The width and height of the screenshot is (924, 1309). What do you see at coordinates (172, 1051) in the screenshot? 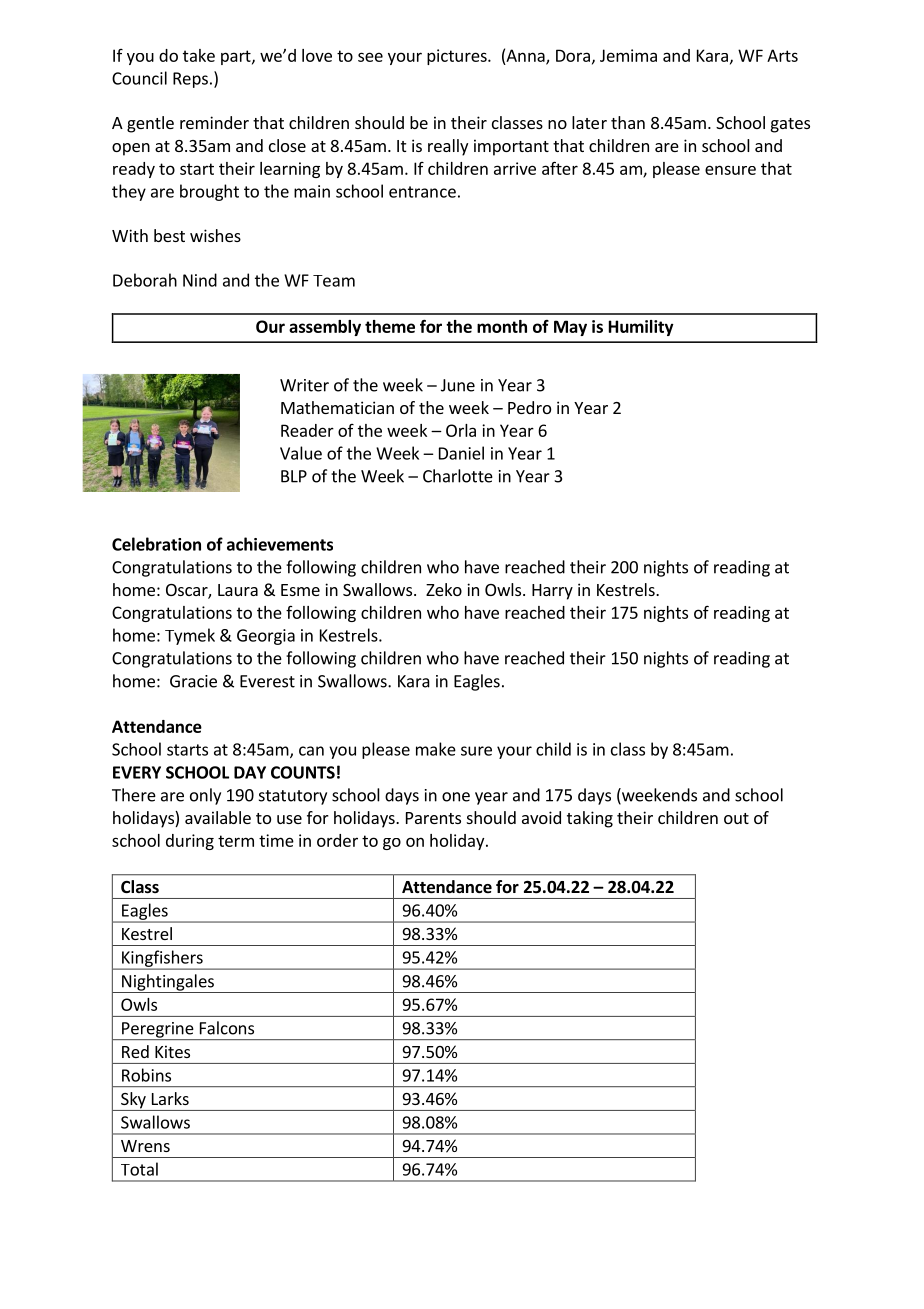
I see `Kites` at bounding box center [172, 1051].
